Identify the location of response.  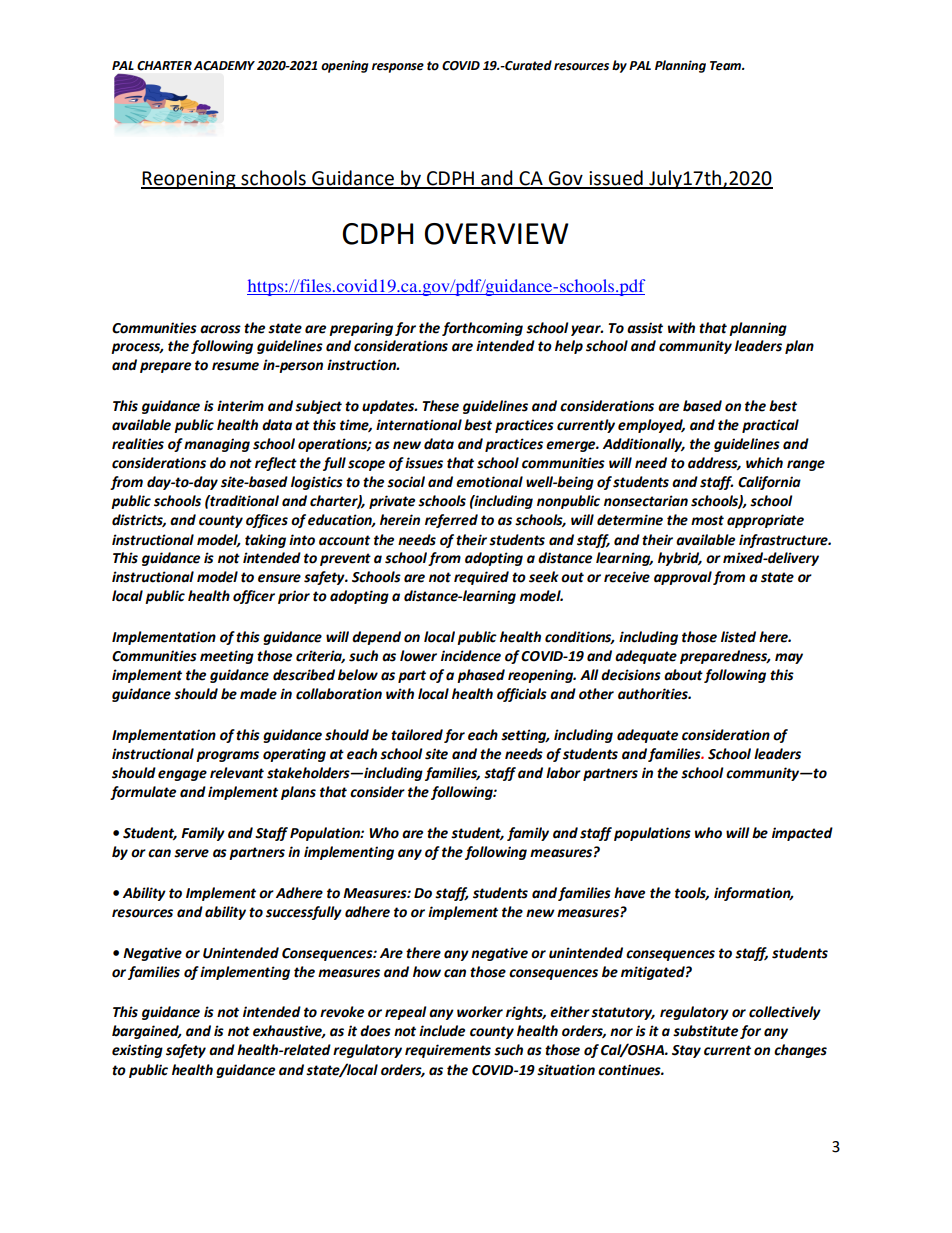
(398, 68).
